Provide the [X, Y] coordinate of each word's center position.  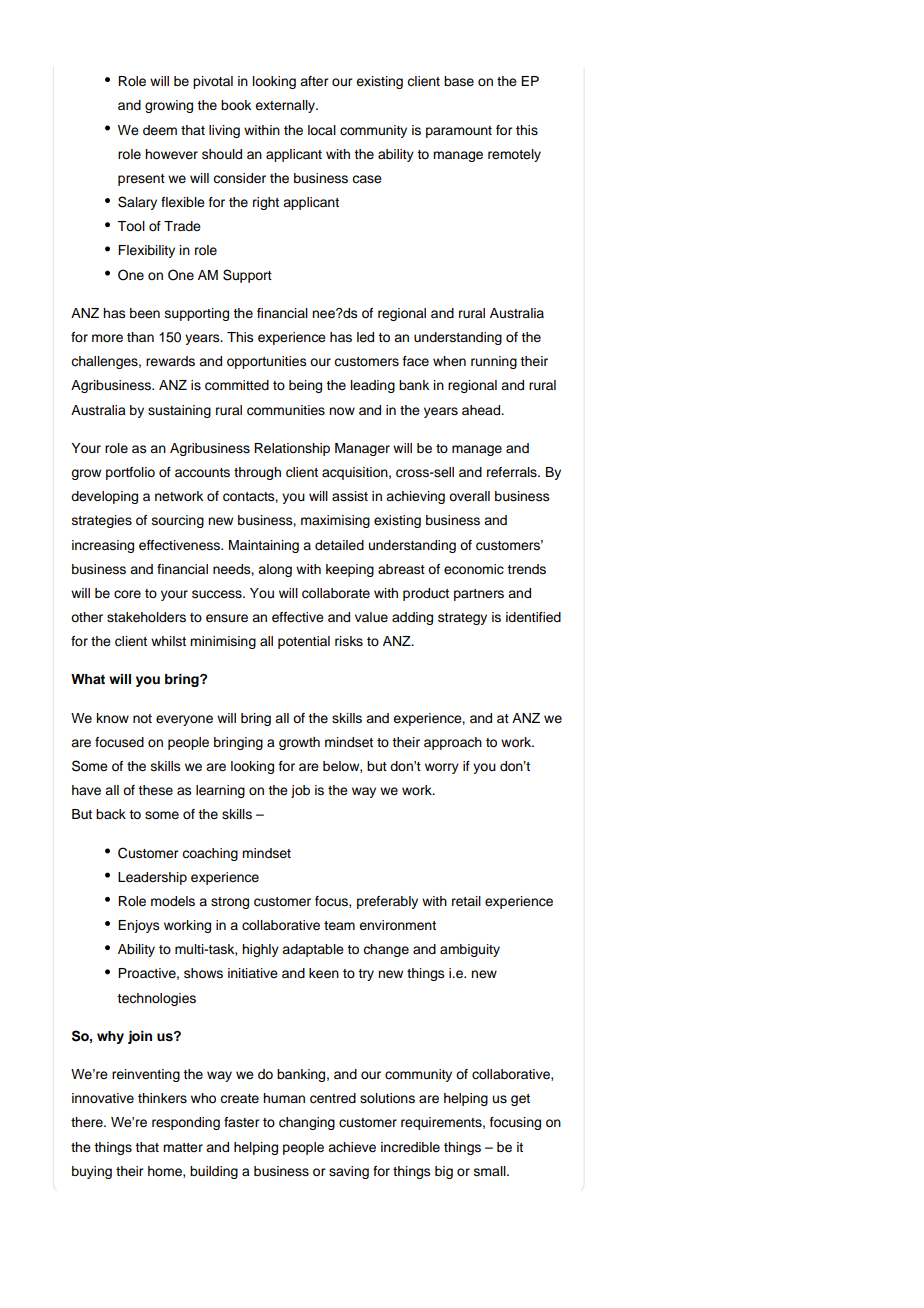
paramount [459, 132]
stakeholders [146, 617]
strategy [462, 619]
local [322, 130]
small [491, 1171]
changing [307, 1123]
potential [304, 642]
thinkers [162, 1098]
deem [160, 130]
